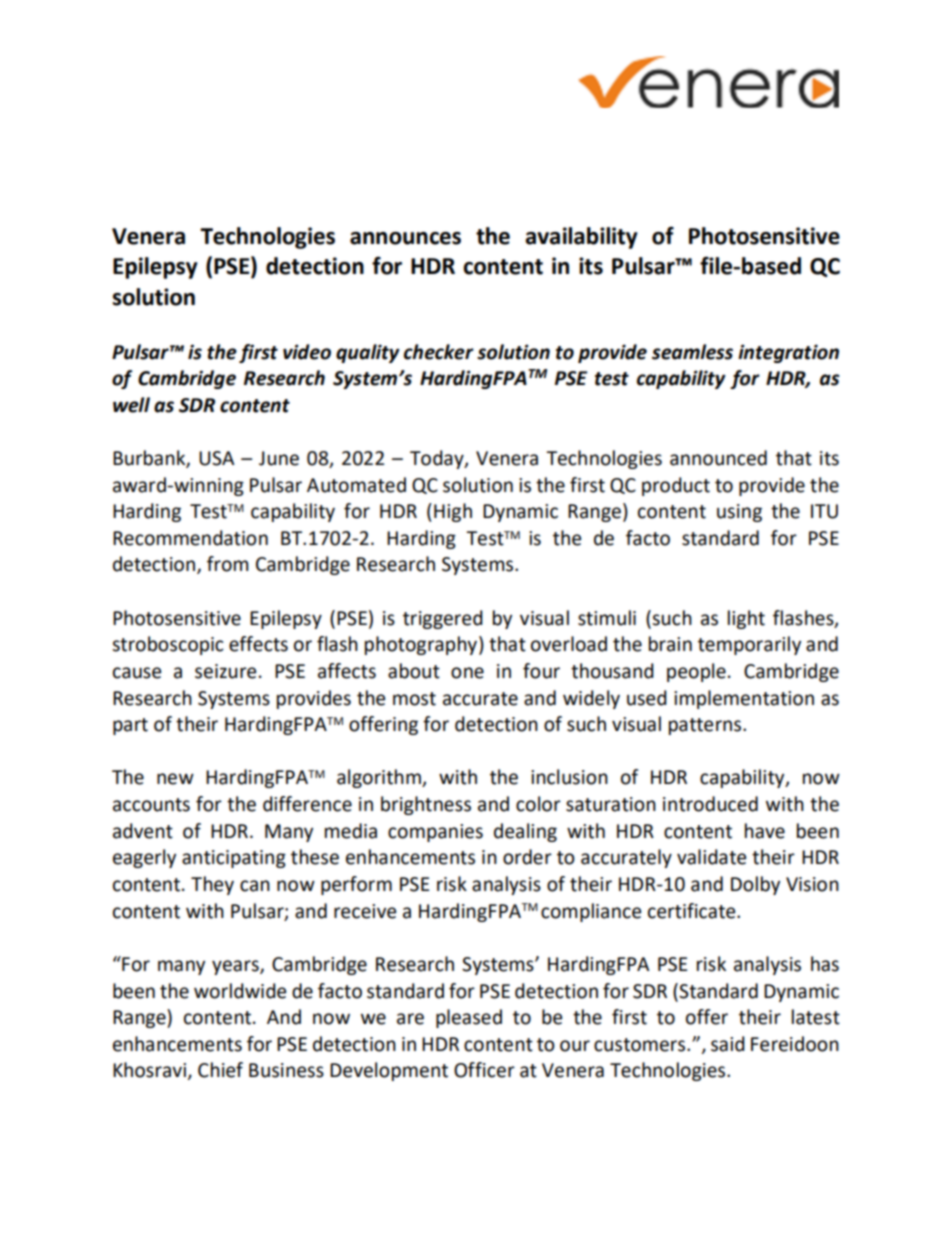 This page has width=952, height=1233. What do you see at coordinates (692, 352) in the page?
I see `seamless` at bounding box center [692, 352].
